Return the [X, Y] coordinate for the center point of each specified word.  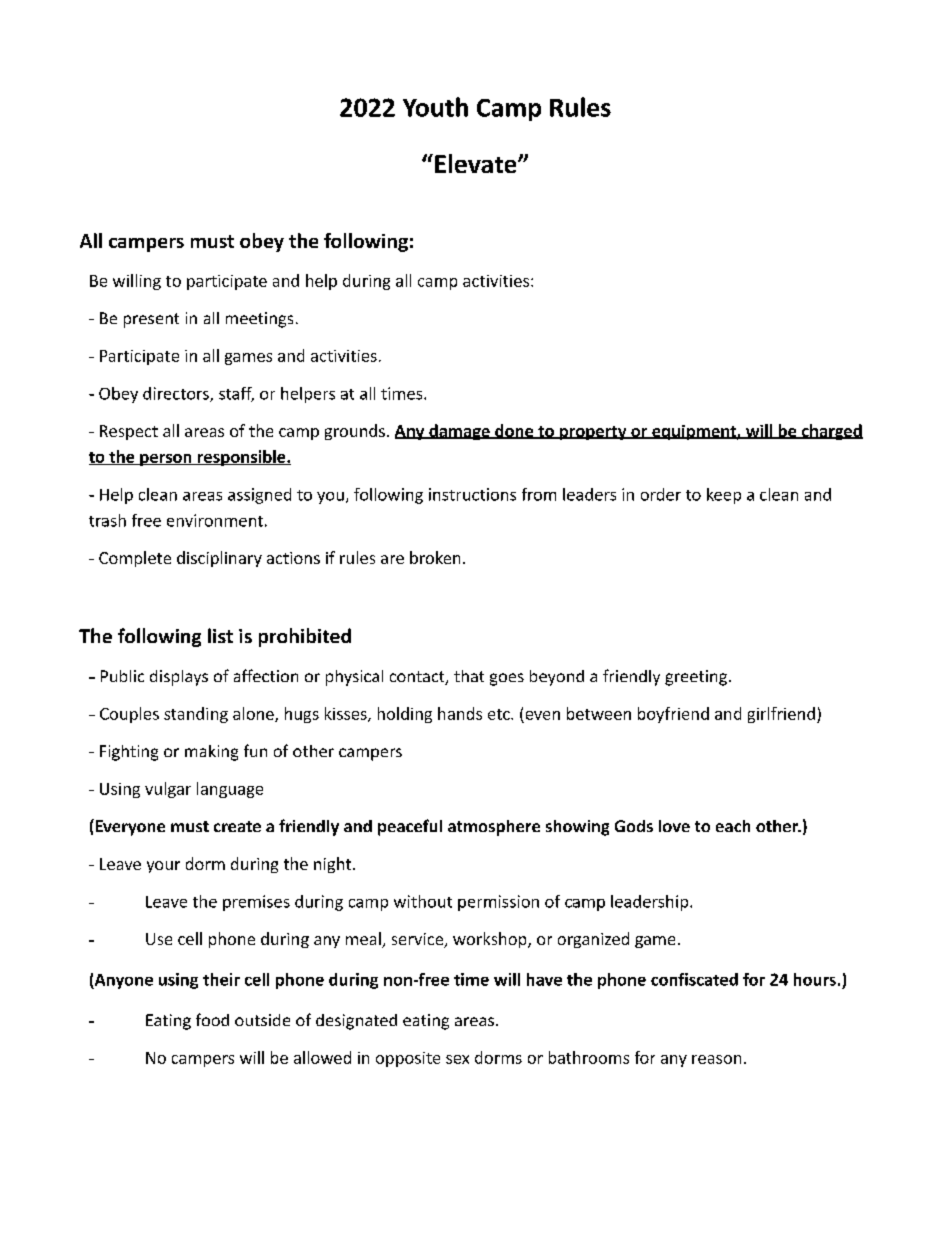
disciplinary [219, 559]
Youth [435, 107]
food [212, 1019]
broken [435, 557]
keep [724, 496]
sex [457, 1059]
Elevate [477, 163]
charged [831, 432]
